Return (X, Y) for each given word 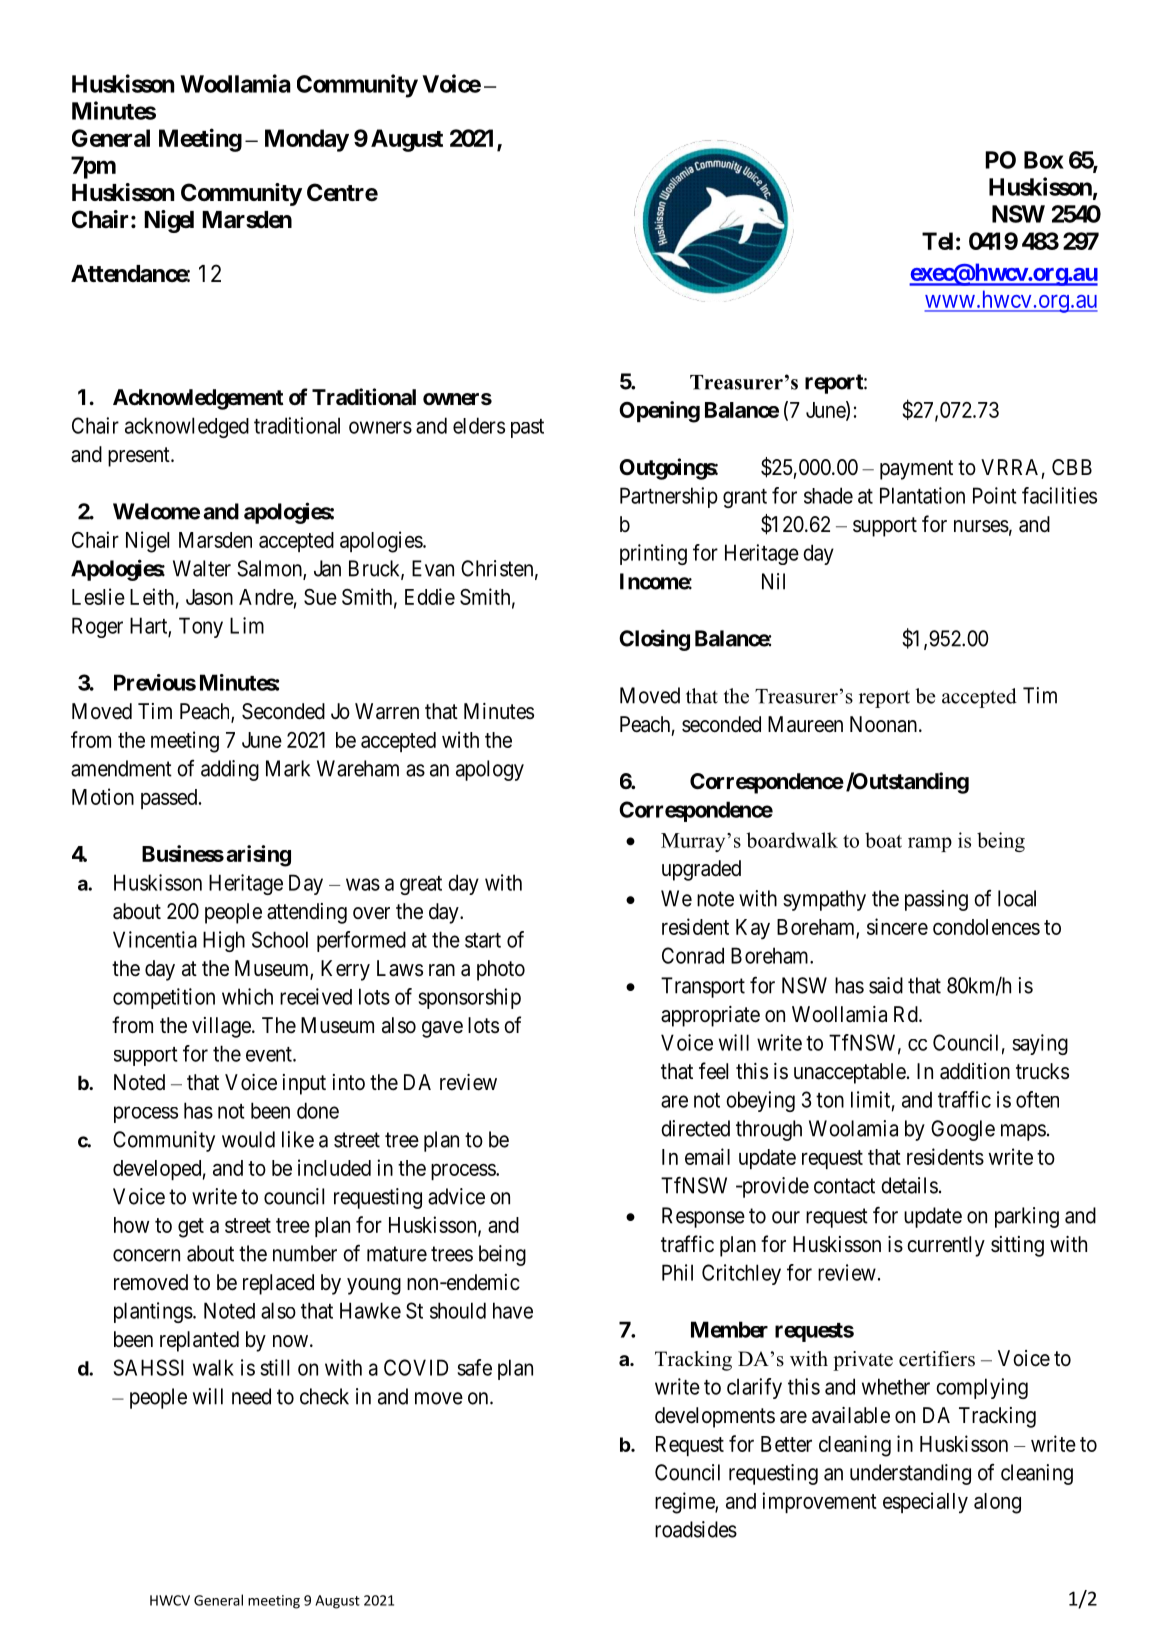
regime (685, 1503)
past (527, 428)
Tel (937, 241)
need (251, 1396)
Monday (307, 140)
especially (925, 1502)
